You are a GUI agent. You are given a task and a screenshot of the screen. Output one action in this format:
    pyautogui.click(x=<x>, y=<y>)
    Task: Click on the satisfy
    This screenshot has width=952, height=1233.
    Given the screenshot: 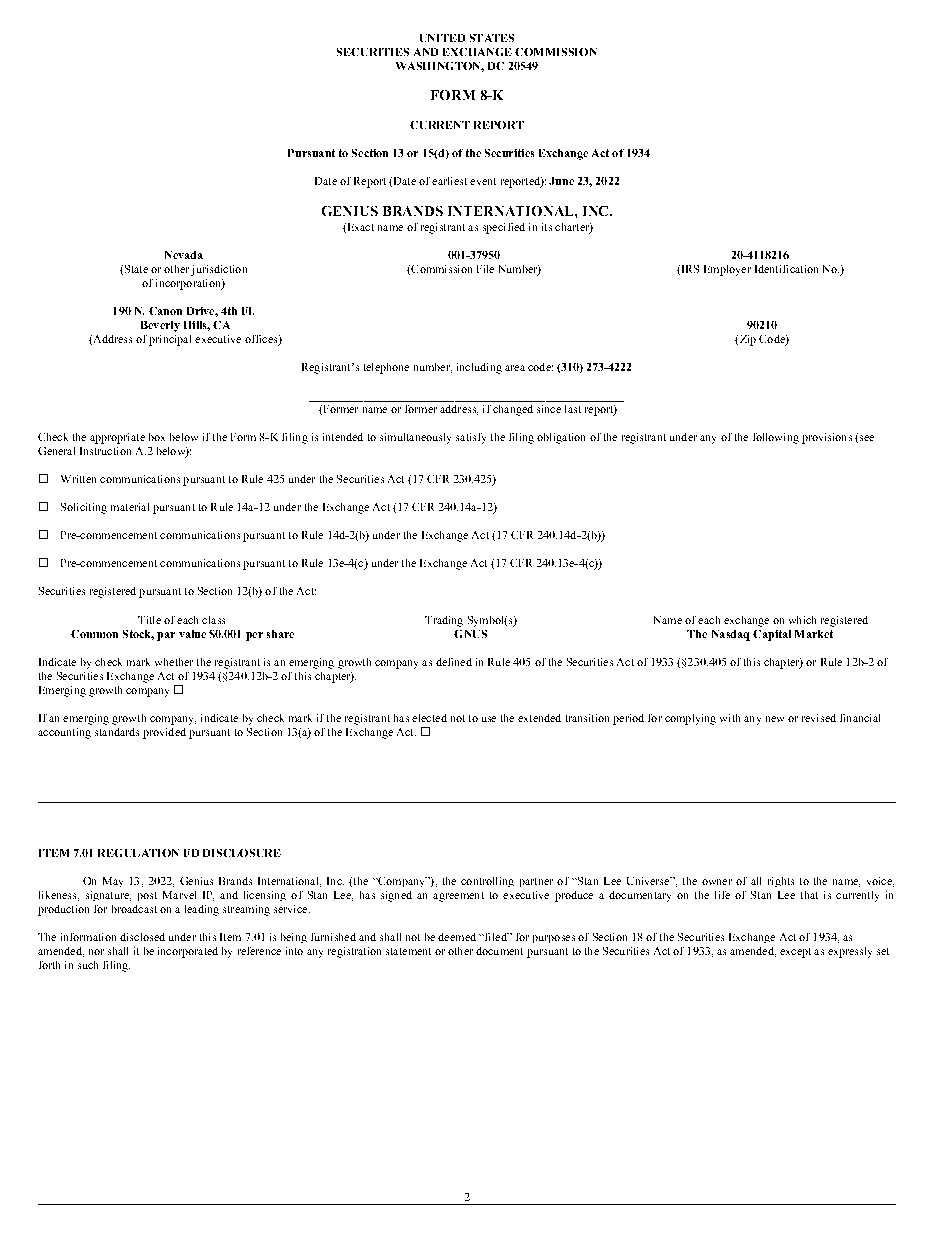 What is the action you would take?
    pyautogui.click(x=471, y=438)
